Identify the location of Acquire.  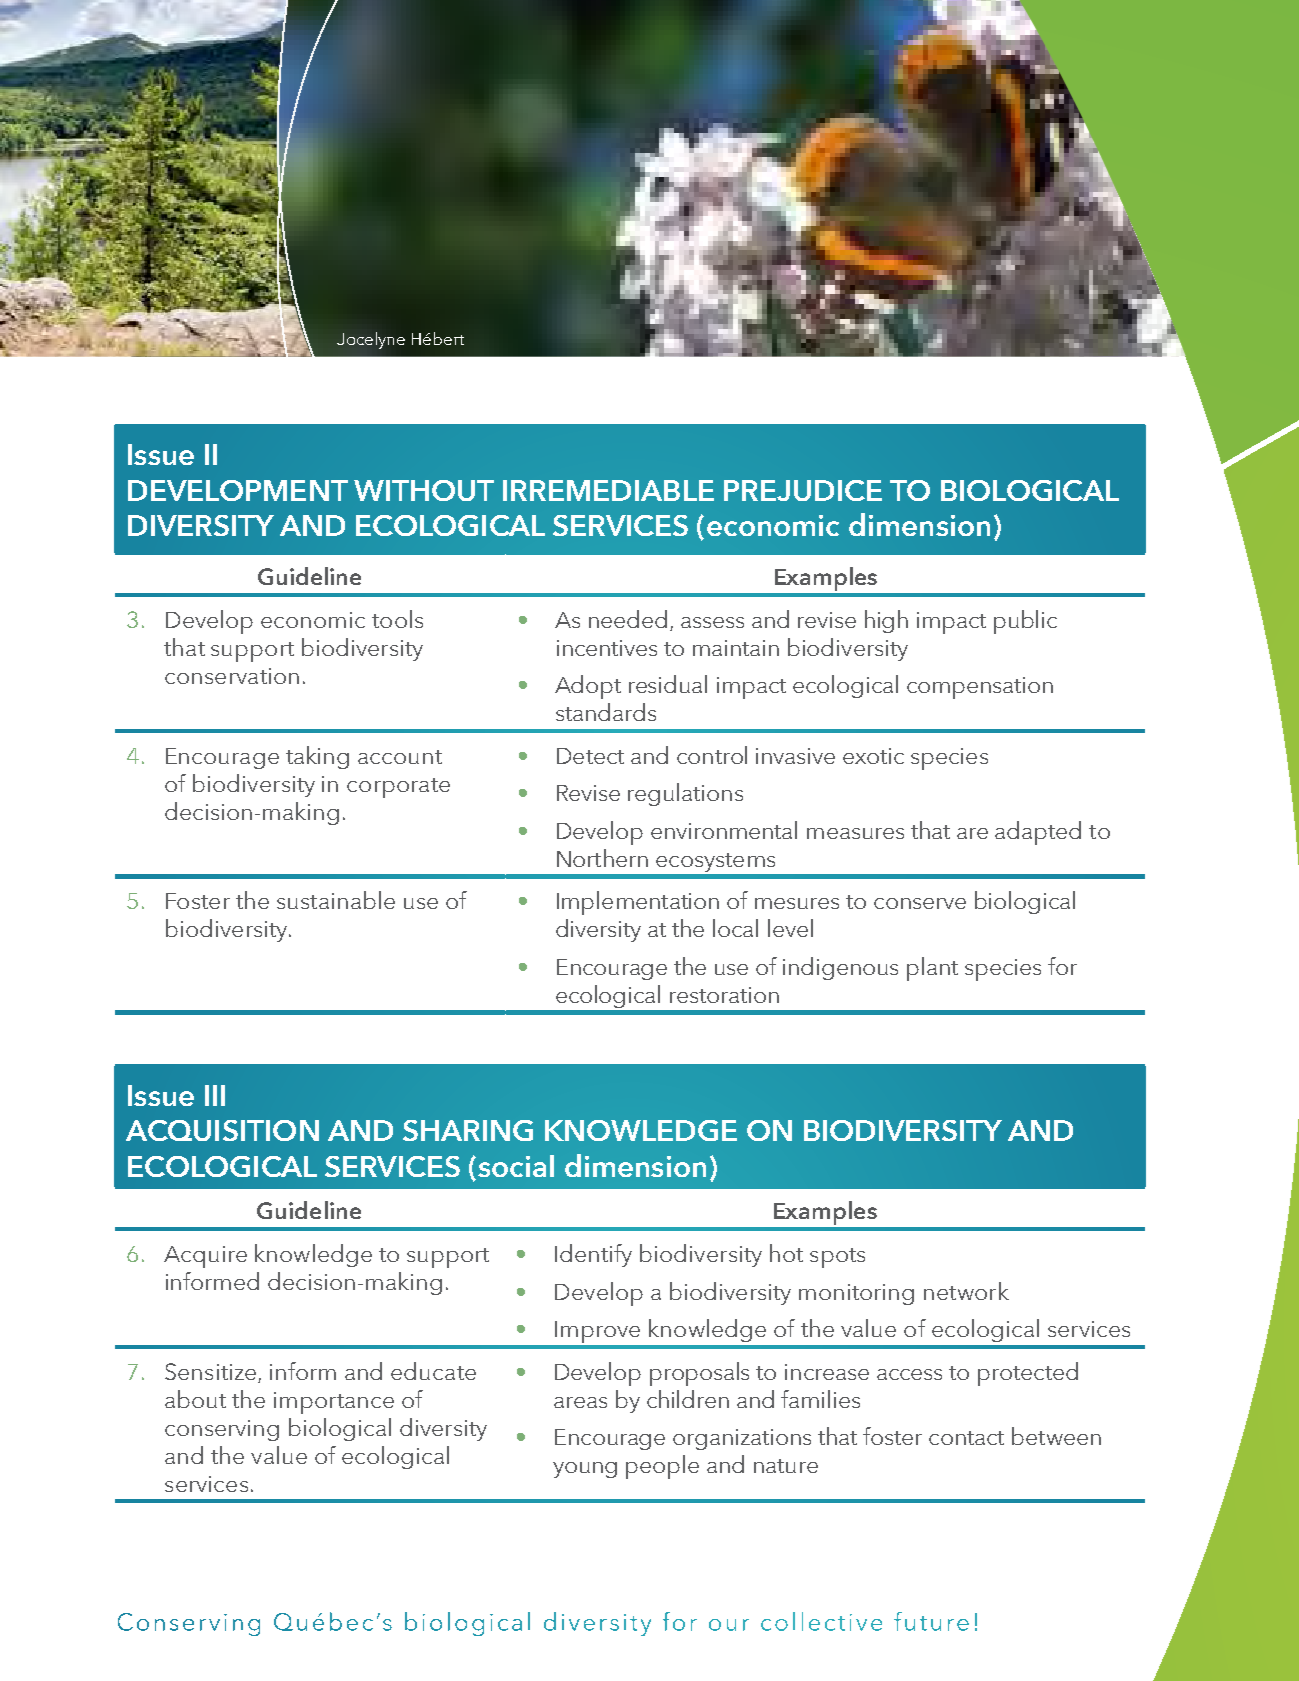
(205, 1257).
